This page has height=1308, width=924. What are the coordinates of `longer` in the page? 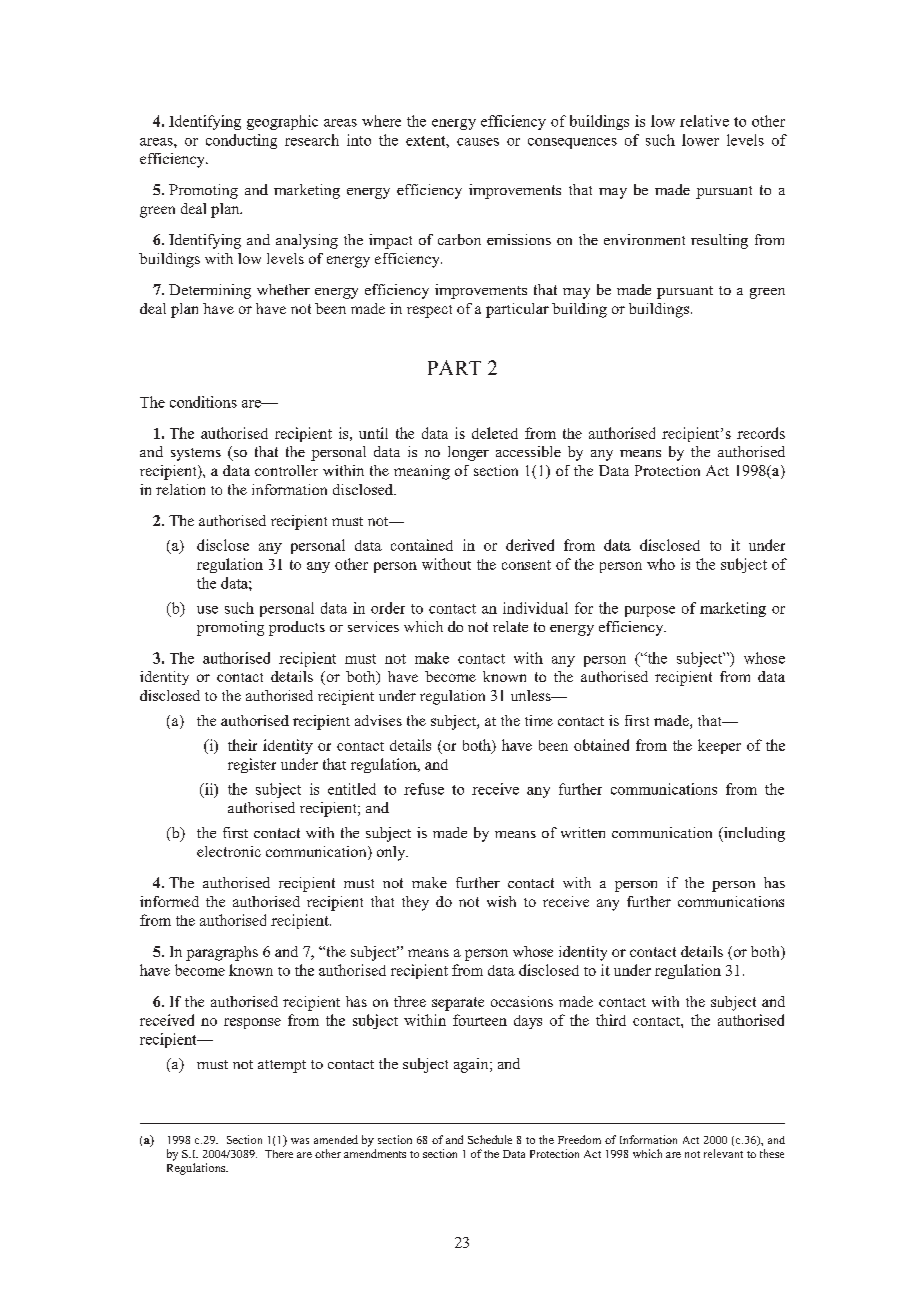 It's located at (468, 453).
